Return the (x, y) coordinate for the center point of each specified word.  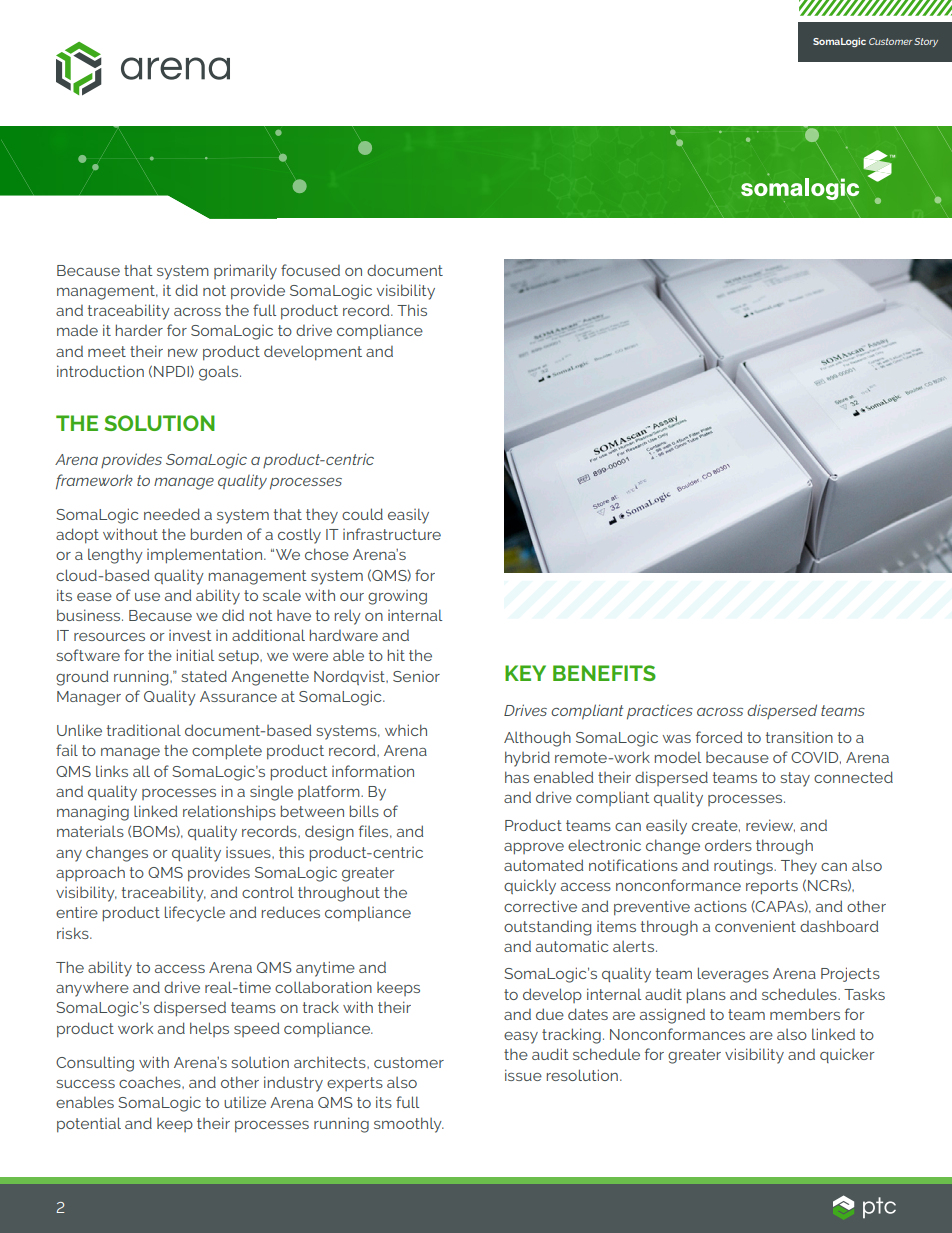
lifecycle (195, 914)
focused (310, 270)
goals (220, 373)
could (362, 514)
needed (172, 514)
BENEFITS (604, 673)
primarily (245, 272)
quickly (530, 887)
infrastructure (392, 534)
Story (926, 42)
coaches (151, 1082)
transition (799, 737)
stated (204, 676)
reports (772, 887)
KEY (525, 673)
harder (139, 330)
